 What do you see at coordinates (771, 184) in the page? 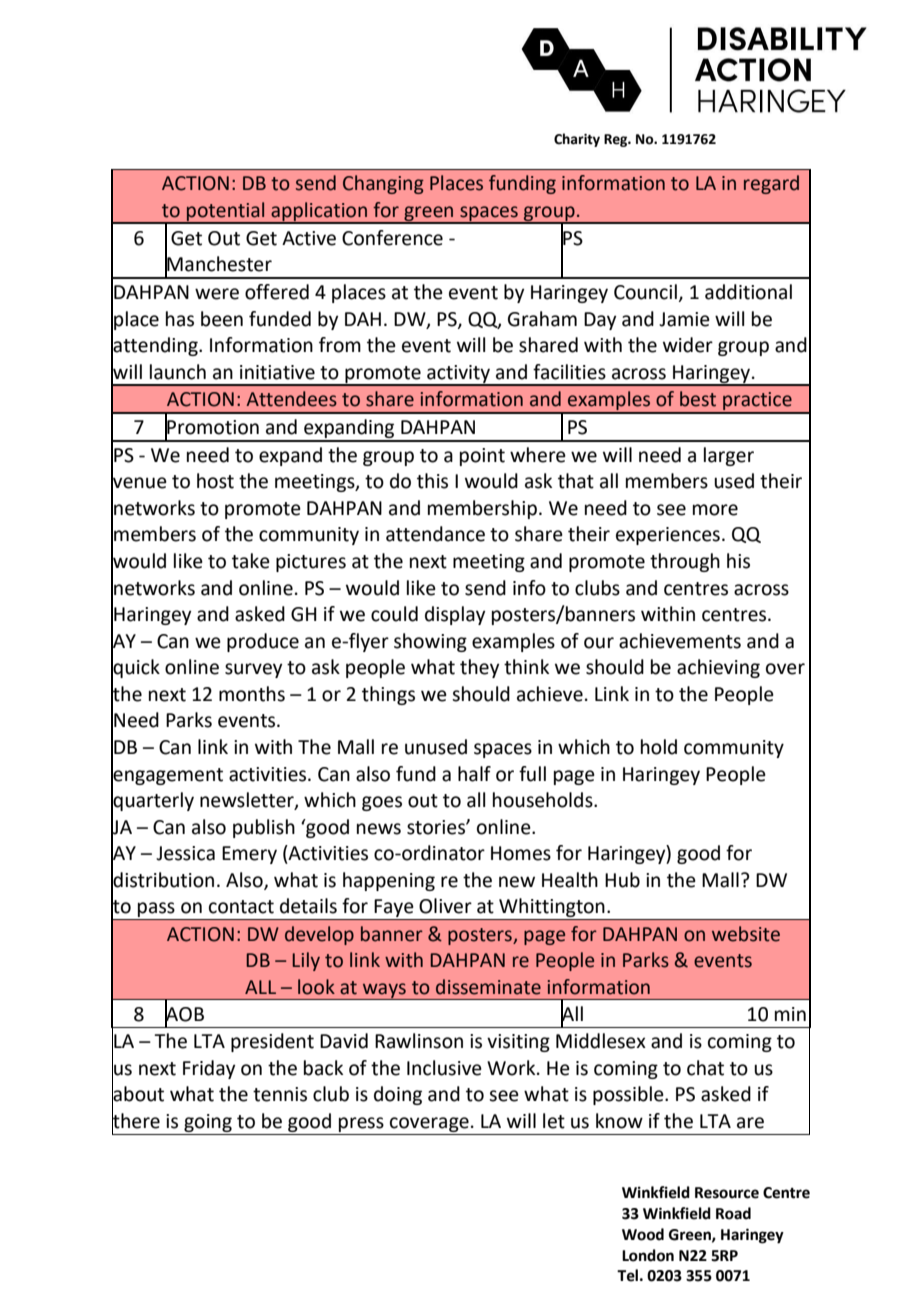
I see `regard` at bounding box center [771, 184].
